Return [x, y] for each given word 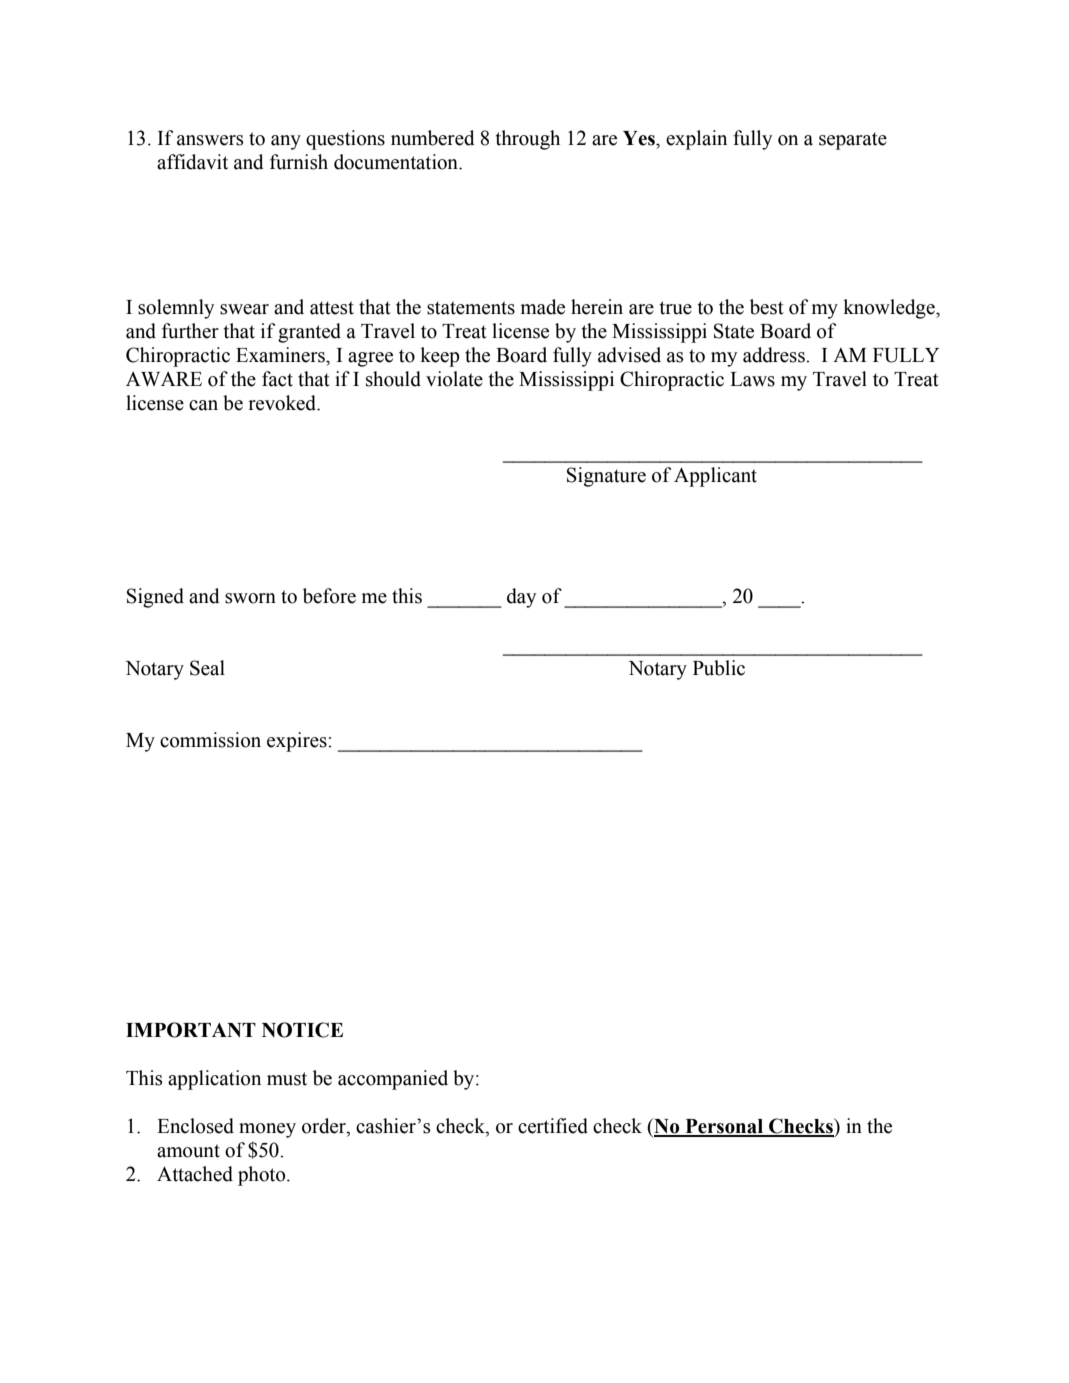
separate [853, 141]
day [521, 598]
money [267, 1130]
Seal [207, 668]
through [528, 140]
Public [719, 668]
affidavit [192, 162]
